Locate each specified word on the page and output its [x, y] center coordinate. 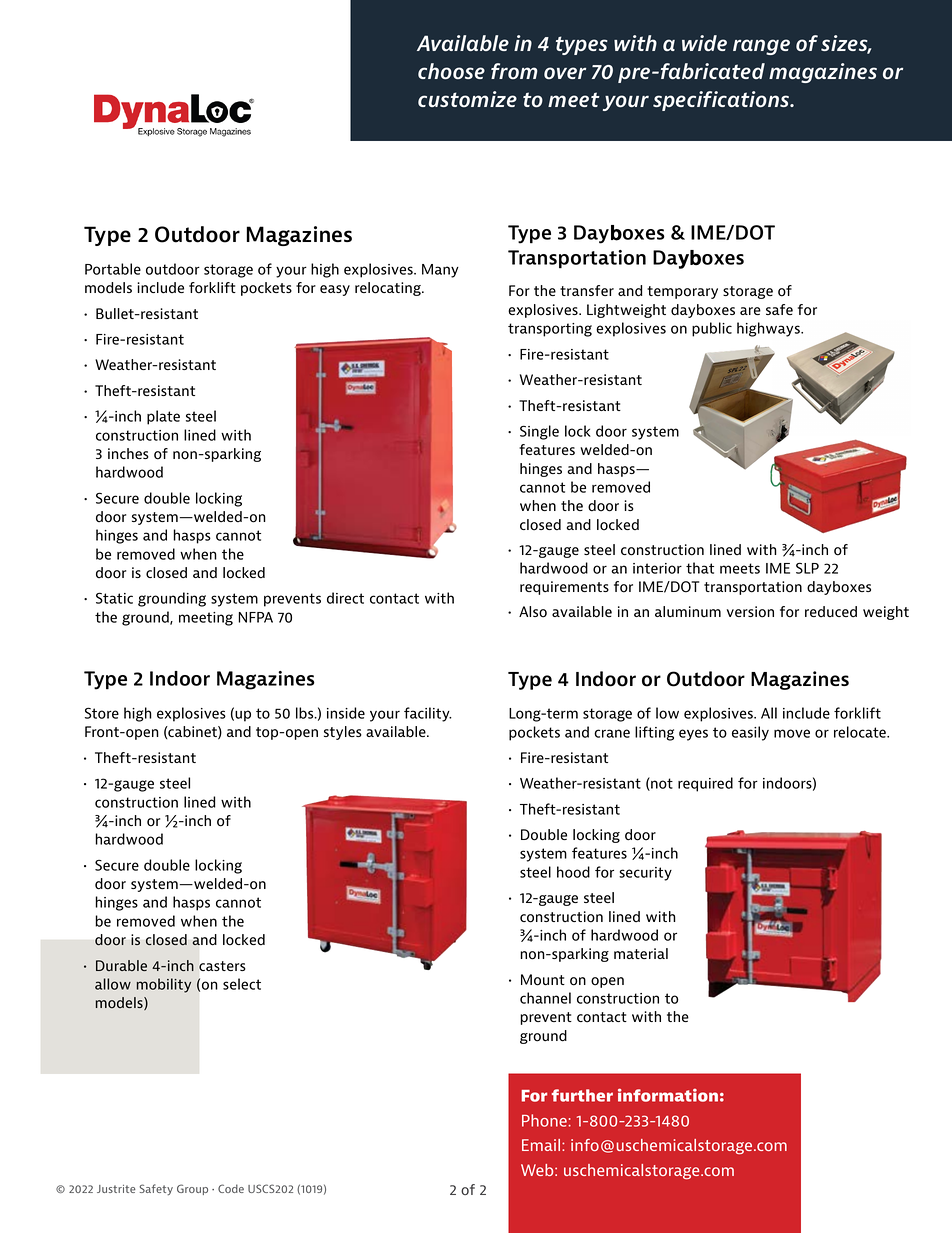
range [761, 47]
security [645, 874]
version [750, 612]
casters [222, 966]
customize [467, 99]
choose [451, 71]
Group [192, 1189]
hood [573, 872]
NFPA [256, 617]
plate [163, 417]
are [750, 311]
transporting [550, 330]
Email [542, 1145]
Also [533, 612]
